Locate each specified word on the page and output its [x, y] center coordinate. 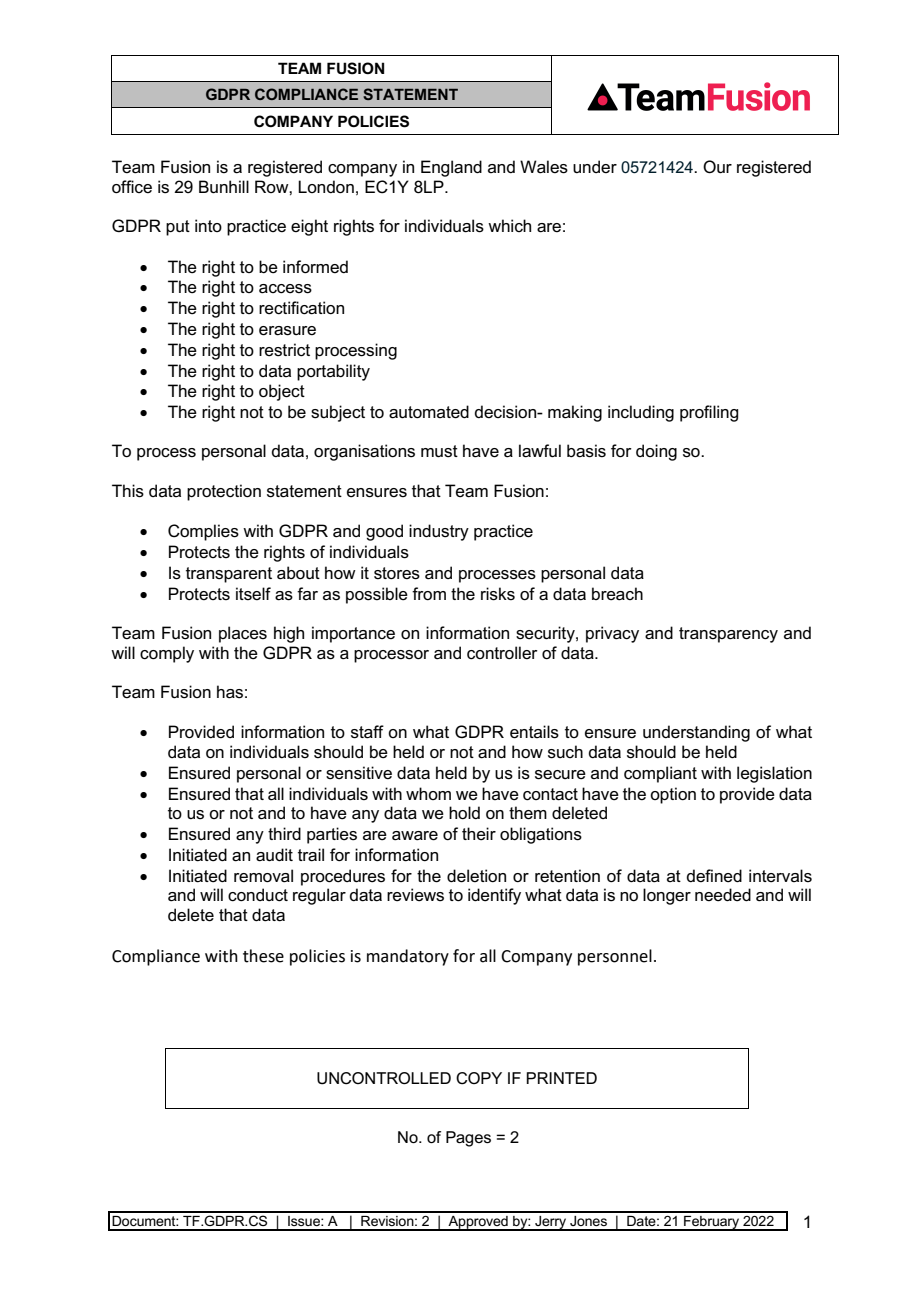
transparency [728, 635]
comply [167, 654]
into [208, 225]
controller [502, 653]
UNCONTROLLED [384, 1078]
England [451, 168]
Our [717, 167]
